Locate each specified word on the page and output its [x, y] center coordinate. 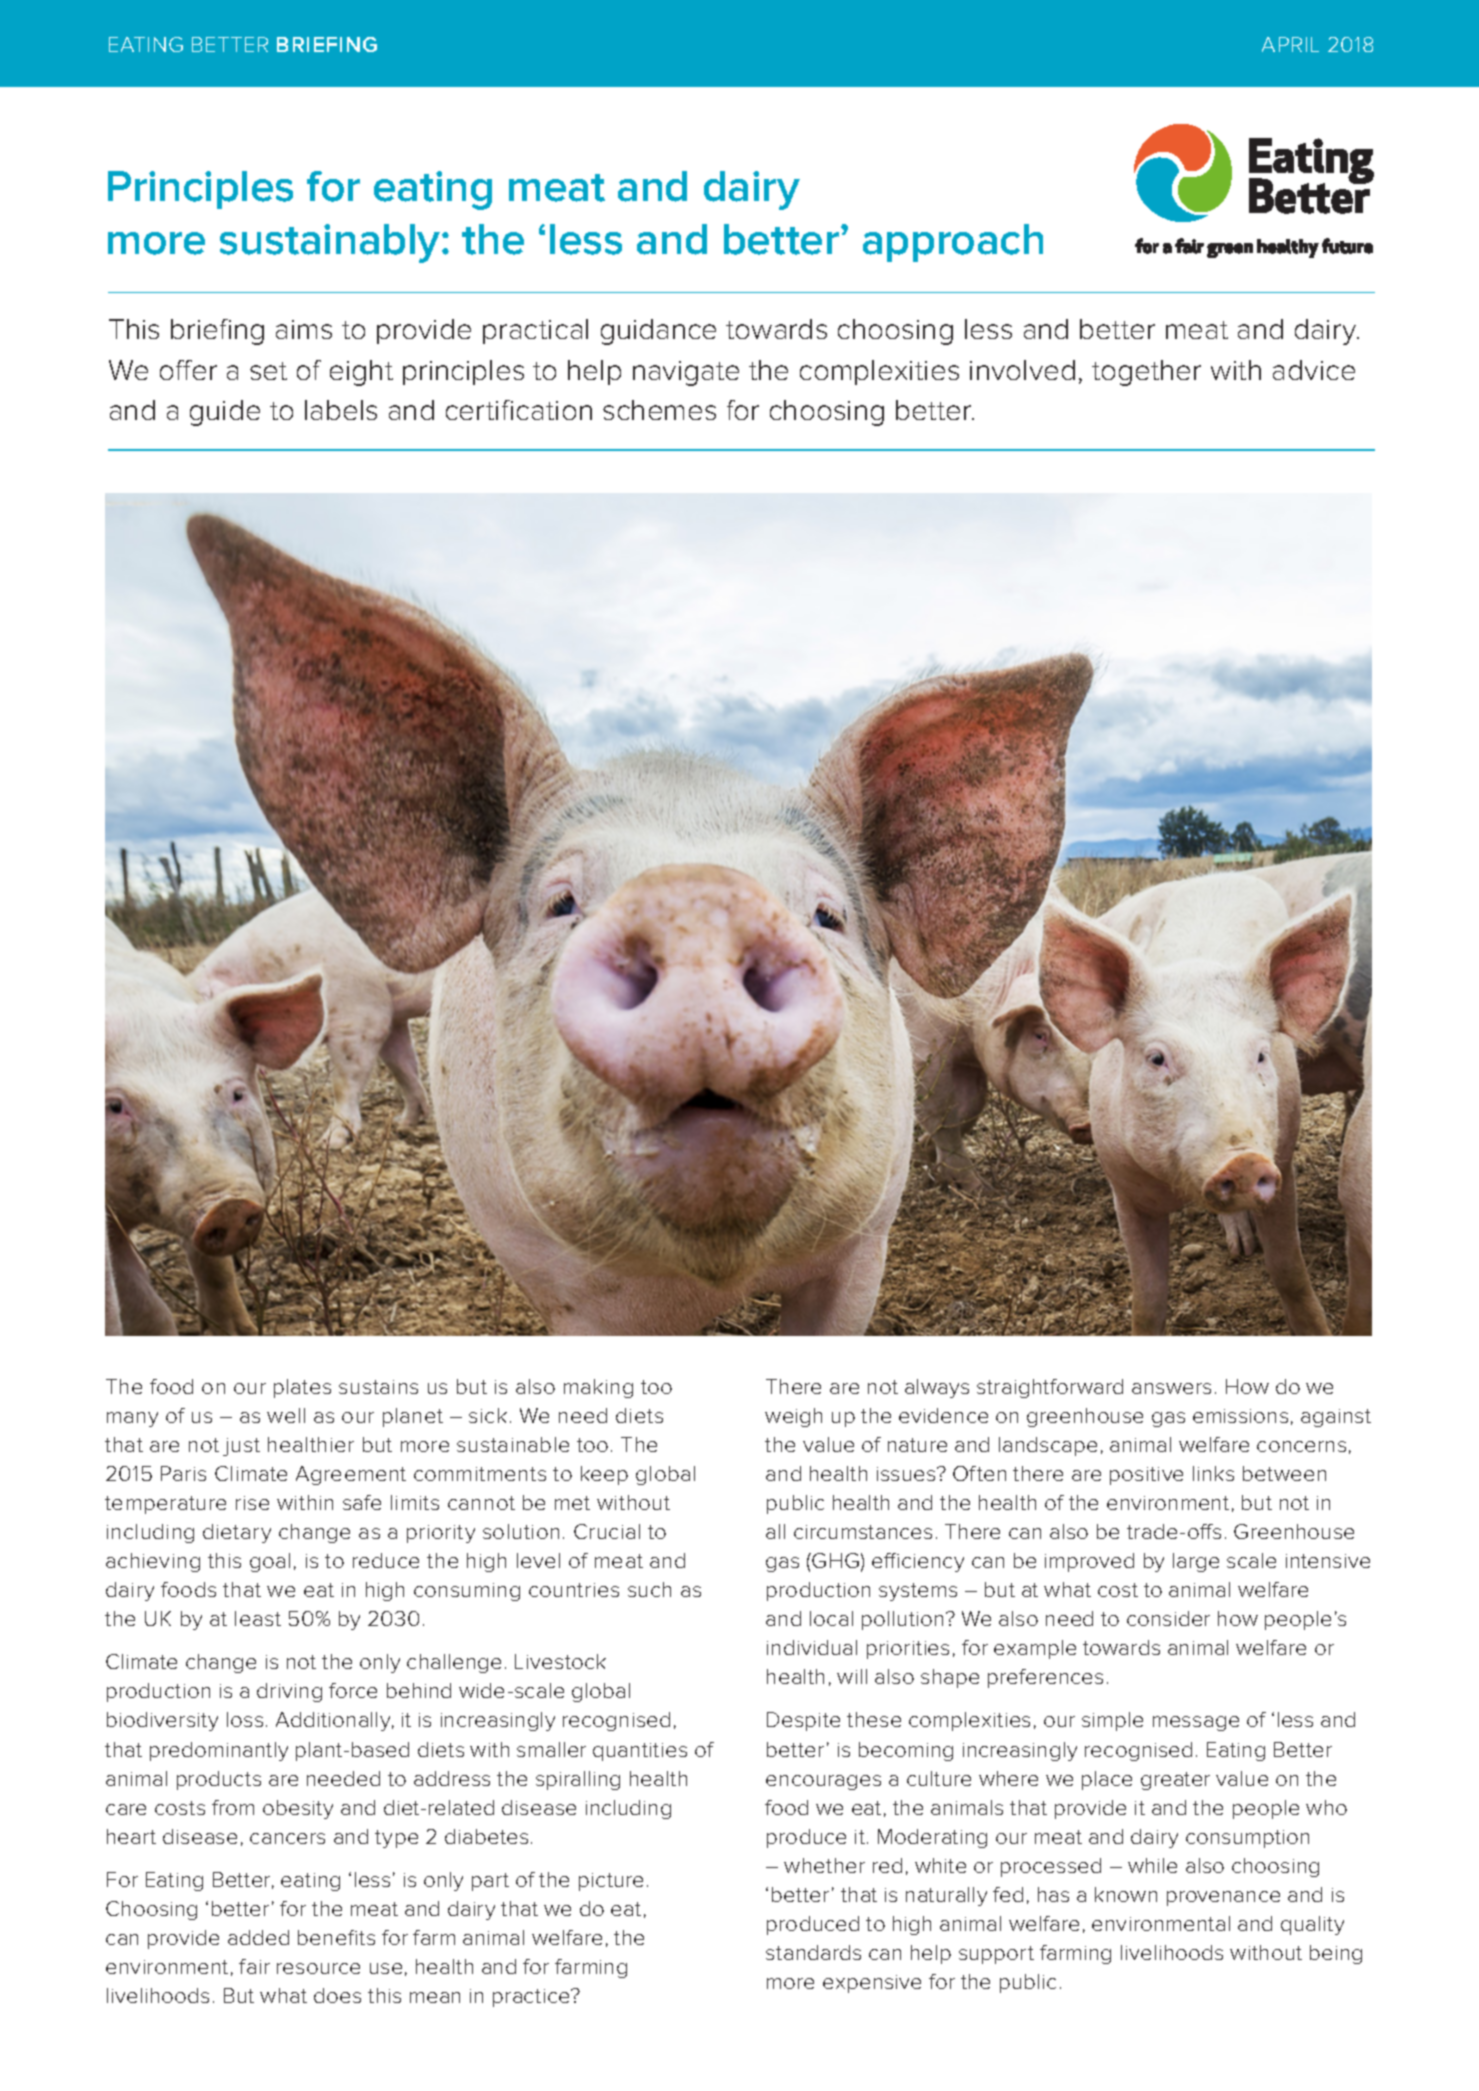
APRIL [1290, 44]
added [258, 1937]
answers [1171, 1388]
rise [252, 1503]
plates [302, 1388]
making [598, 1388]
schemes [659, 410]
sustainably [331, 243]
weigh [793, 1417]
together [1146, 373]
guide [225, 413]
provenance [1223, 1898]
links [1213, 1473]
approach [953, 243]
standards [813, 1952]
